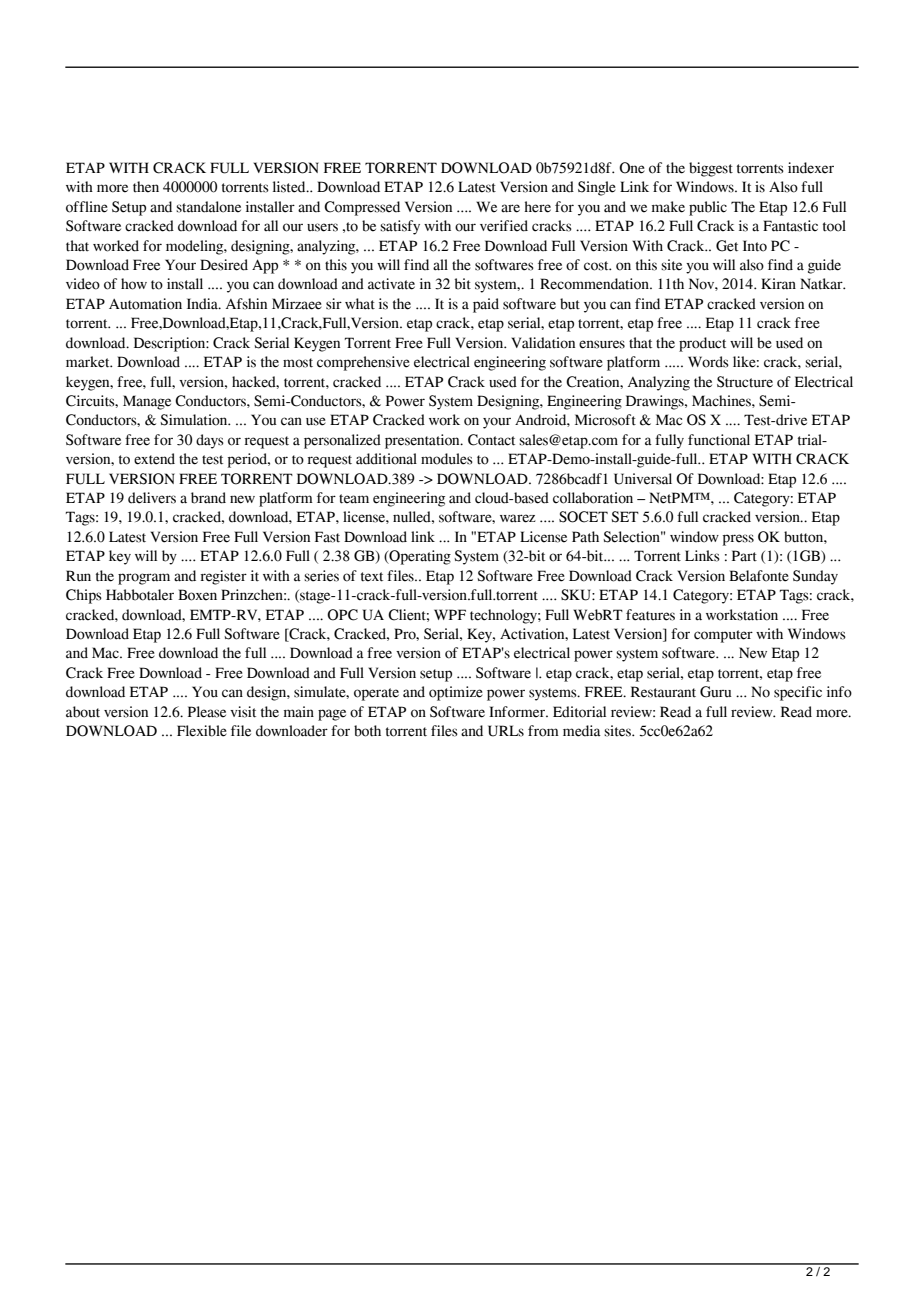  I want to click on text, so click(372, 577).
